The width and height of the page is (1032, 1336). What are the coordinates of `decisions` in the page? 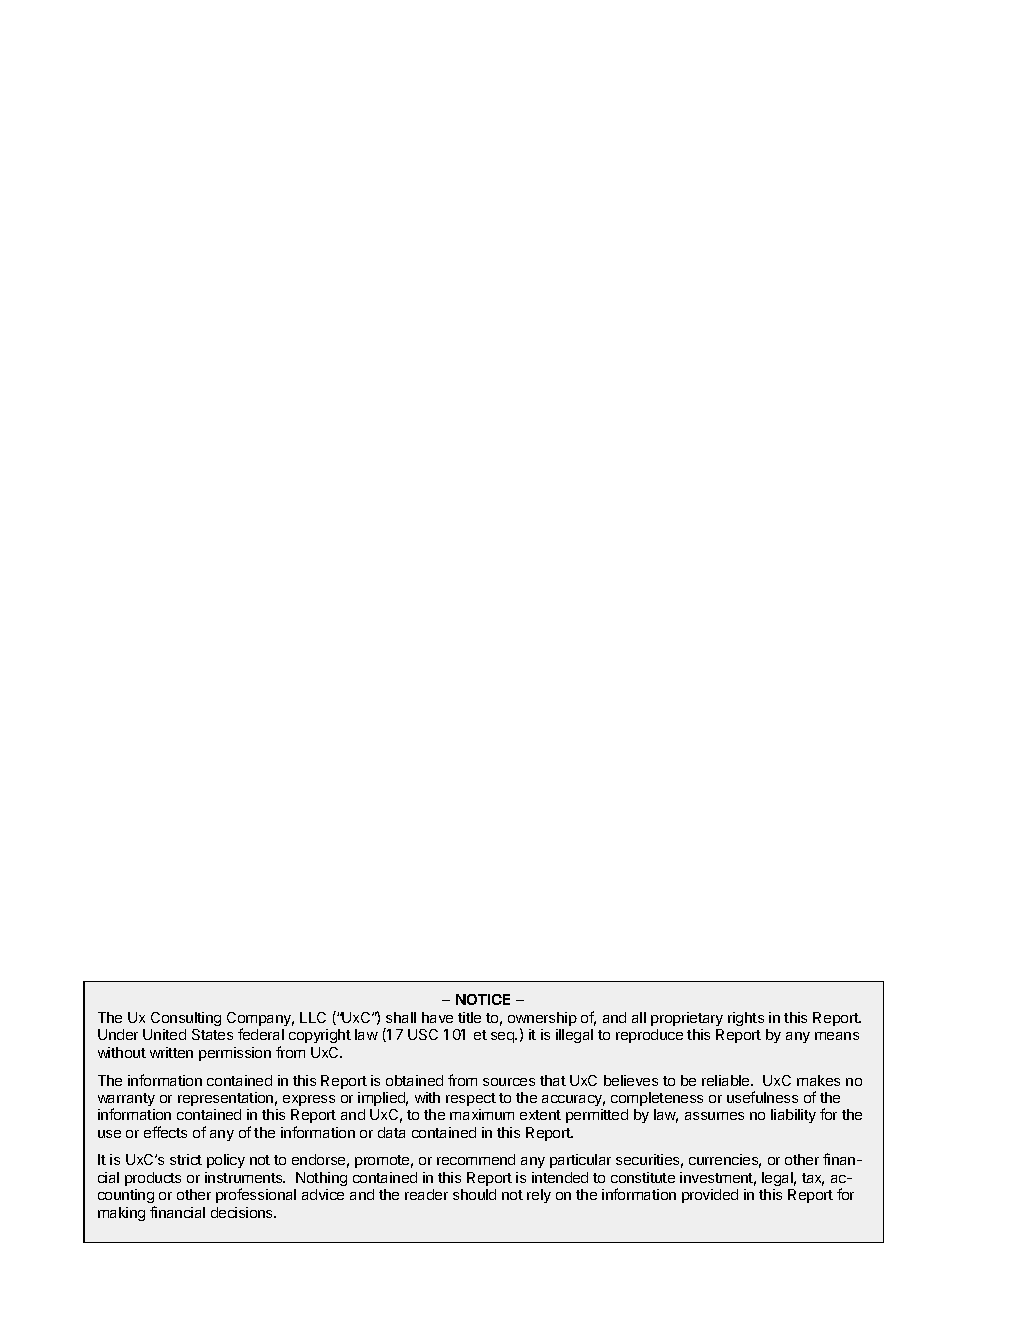 It's located at (243, 1212).
